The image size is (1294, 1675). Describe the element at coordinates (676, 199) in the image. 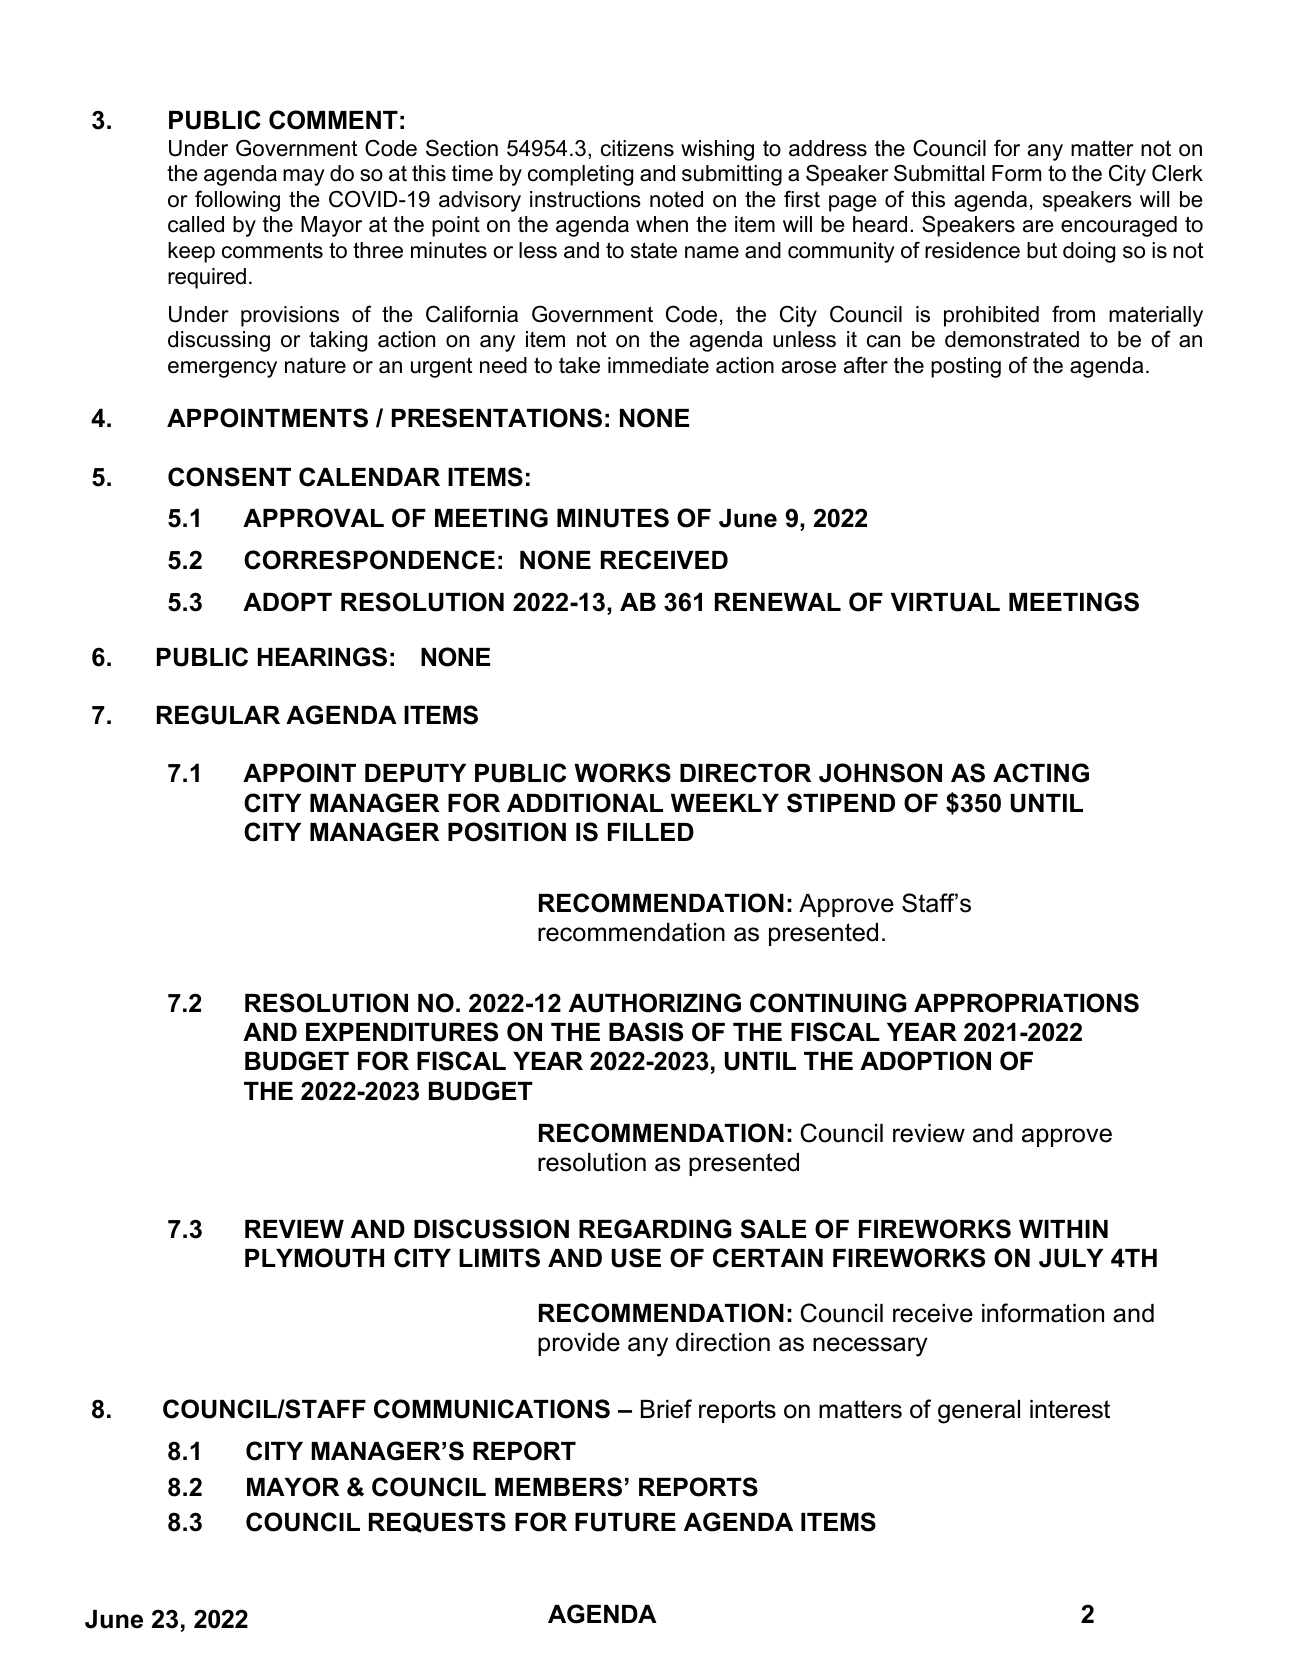

I see `noted` at that location.
